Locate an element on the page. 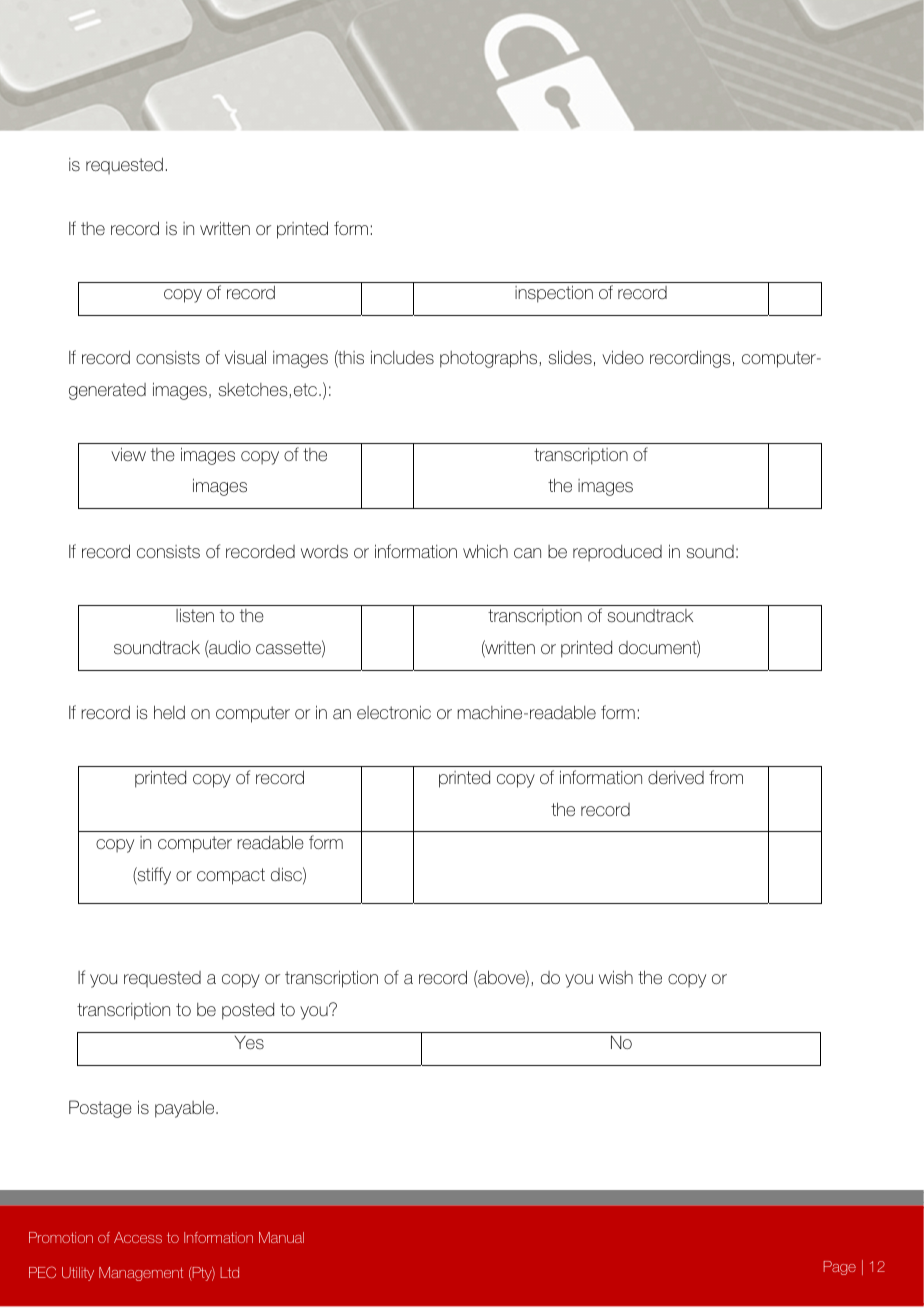  compact is located at coordinates (231, 876).
